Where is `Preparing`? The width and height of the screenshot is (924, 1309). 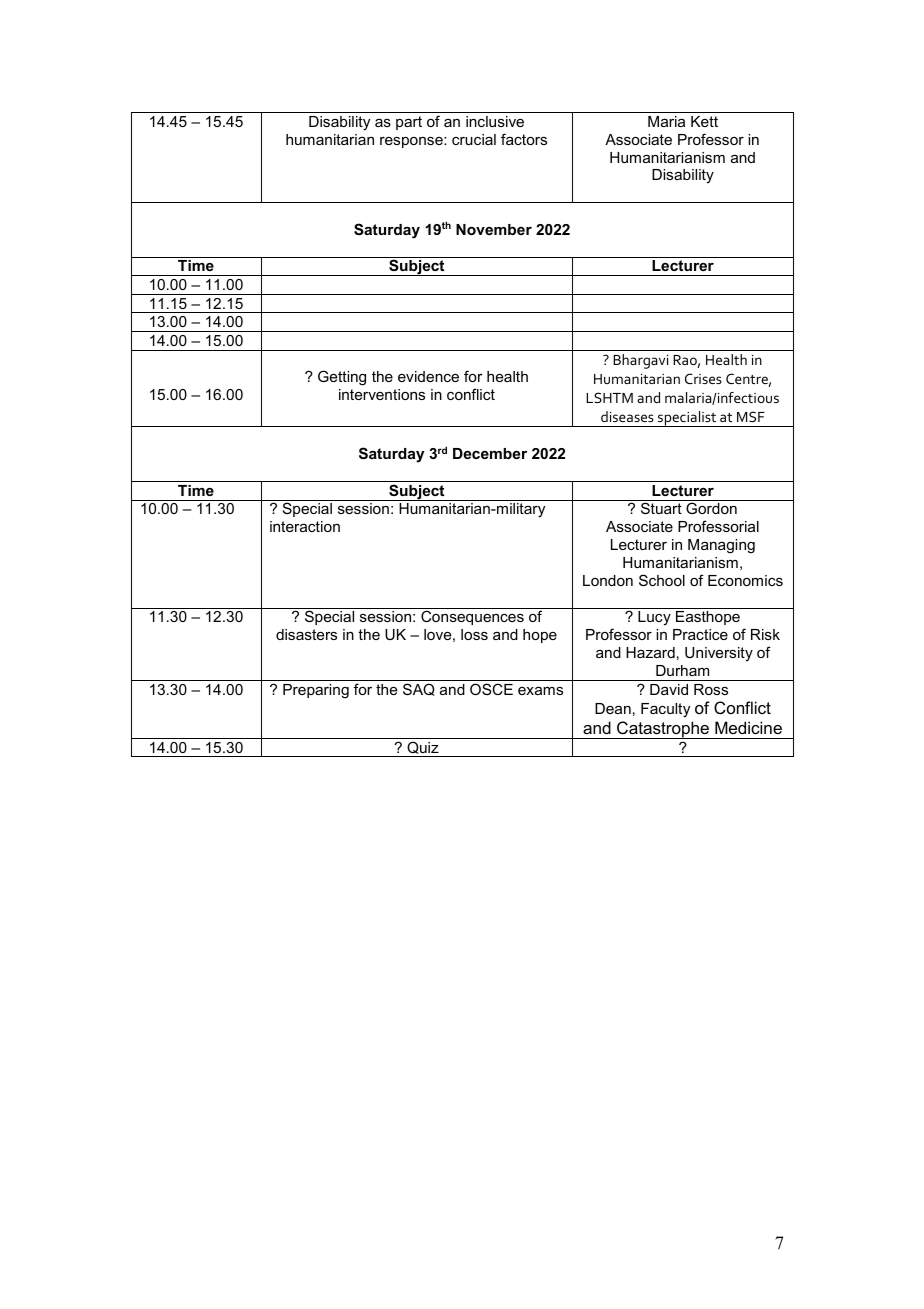
Preparing is located at coordinates (316, 691).
